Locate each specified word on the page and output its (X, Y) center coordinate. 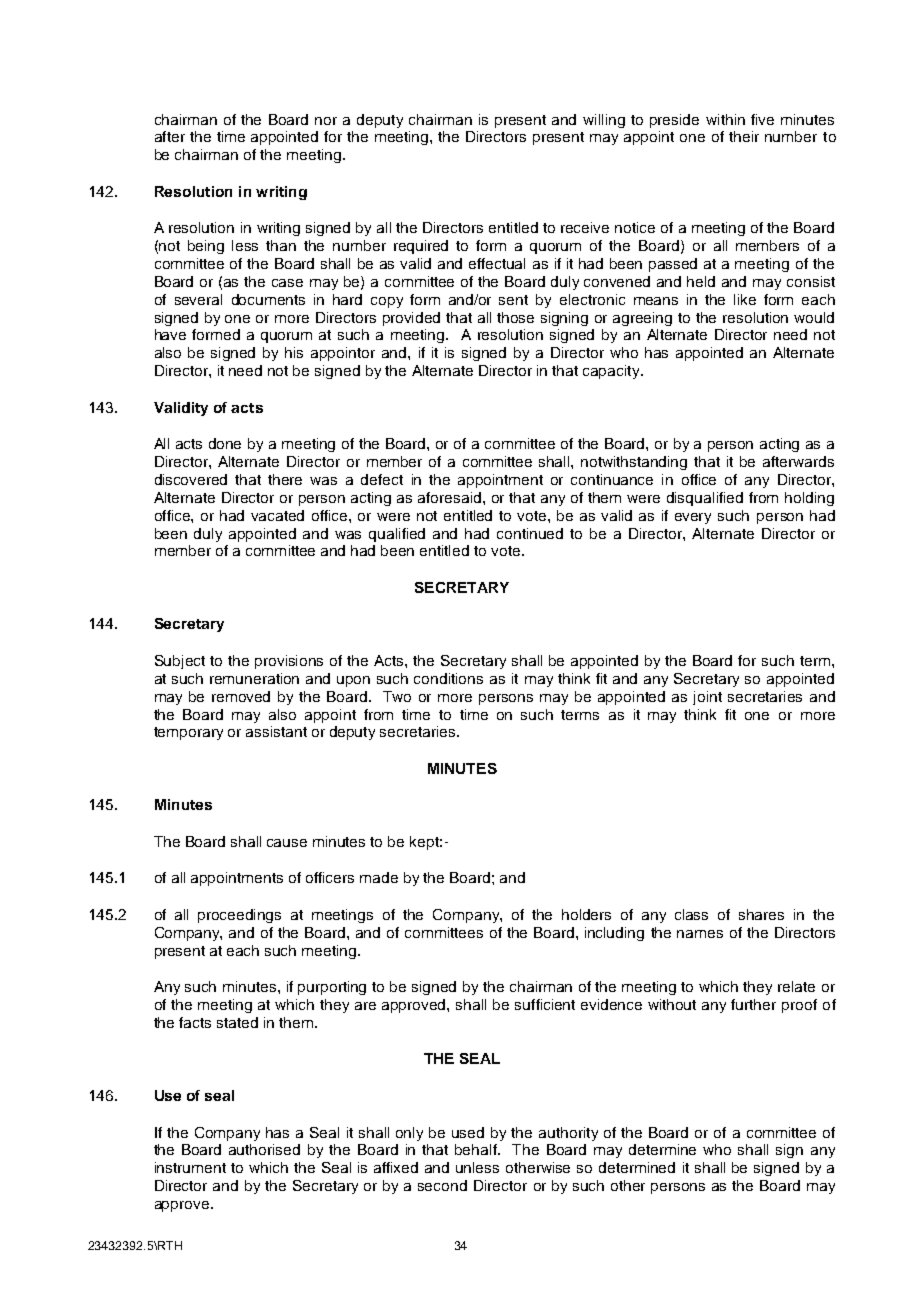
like (745, 299)
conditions (448, 678)
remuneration (254, 678)
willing (604, 121)
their (744, 136)
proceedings (239, 916)
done (225, 443)
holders (586, 914)
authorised (264, 1149)
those (515, 317)
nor (326, 121)
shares (761, 914)
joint (707, 698)
